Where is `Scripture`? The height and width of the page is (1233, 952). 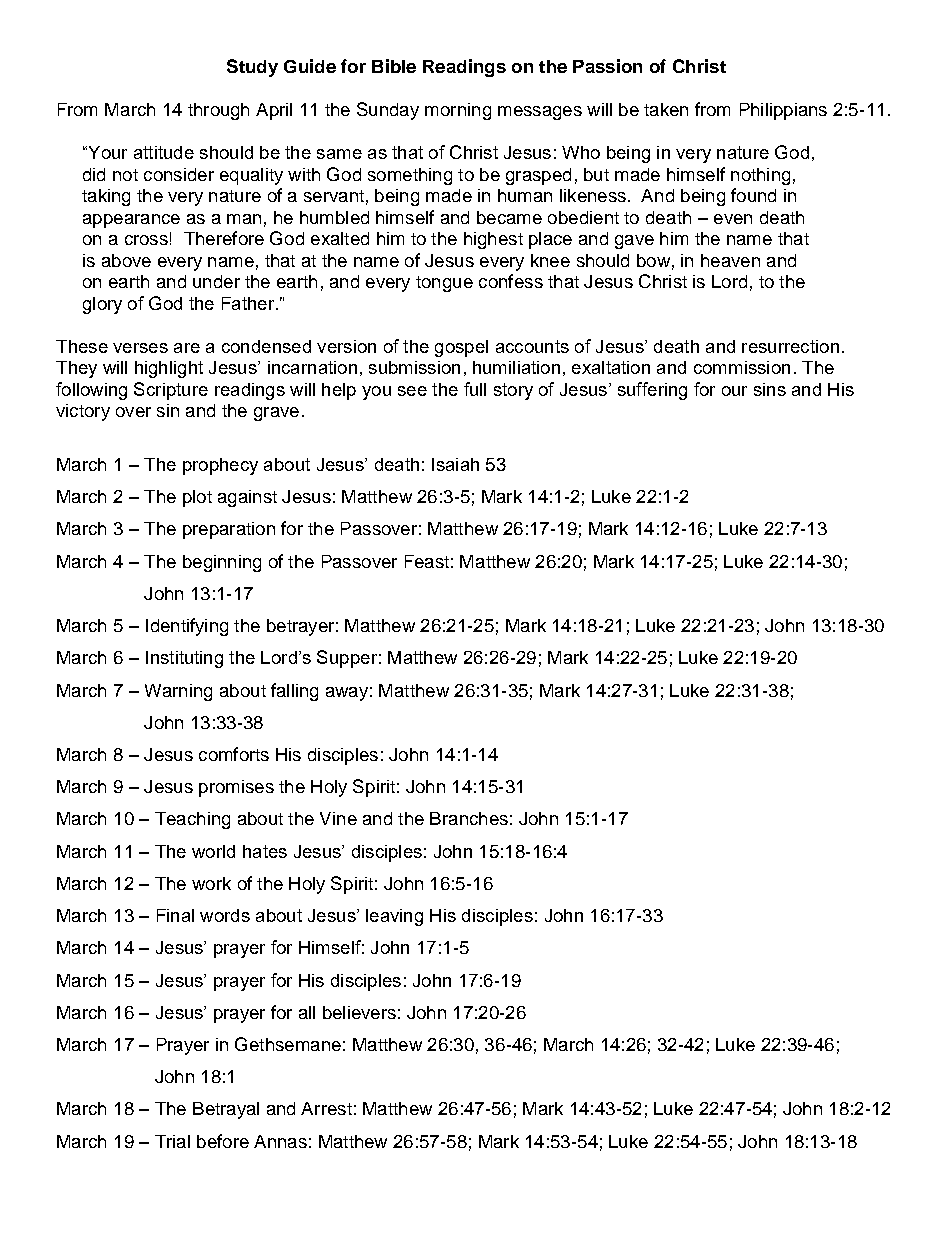
Scripture is located at coordinates (171, 391).
